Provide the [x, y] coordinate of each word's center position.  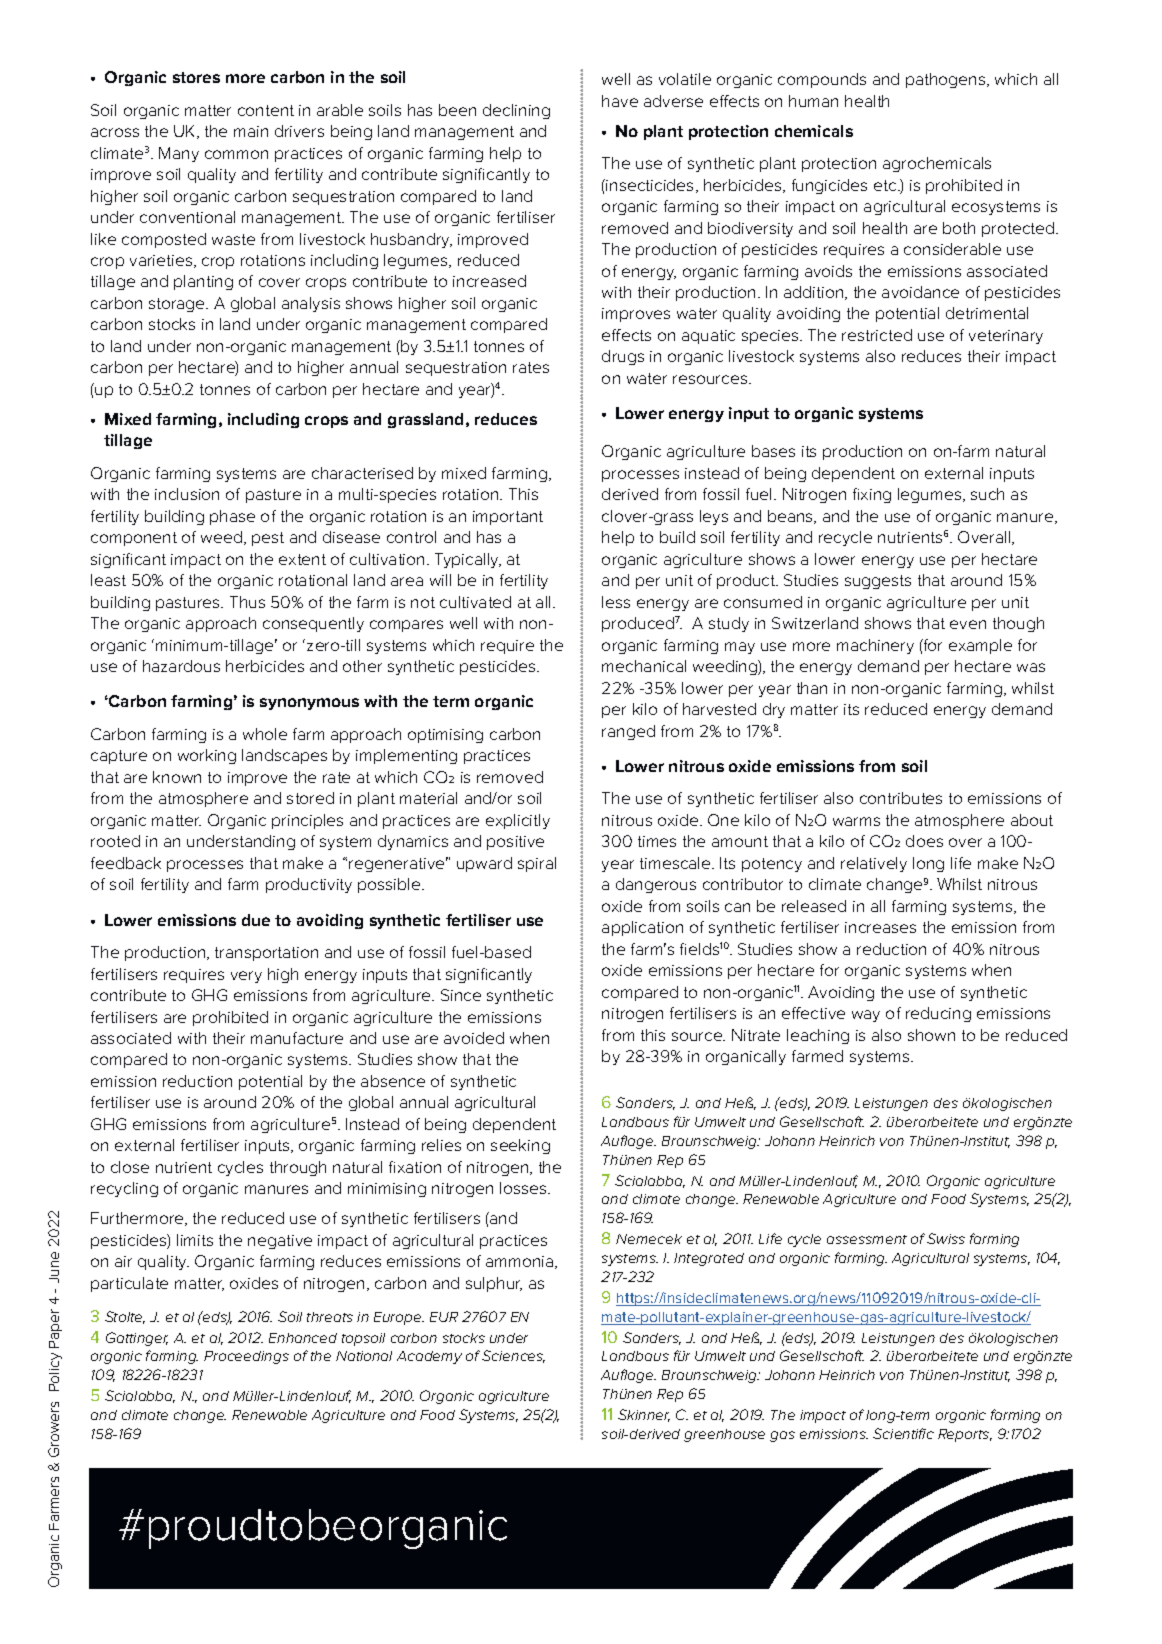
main [251, 131]
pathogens [947, 80]
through [298, 1168]
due [256, 920]
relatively [874, 864]
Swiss [946, 1238]
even [968, 624]
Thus [247, 602]
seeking [520, 1146]
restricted [877, 335]
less [616, 602]
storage [178, 305]
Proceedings [246, 1357]
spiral [537, 864]
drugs [623, 357]
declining [516, 111]
